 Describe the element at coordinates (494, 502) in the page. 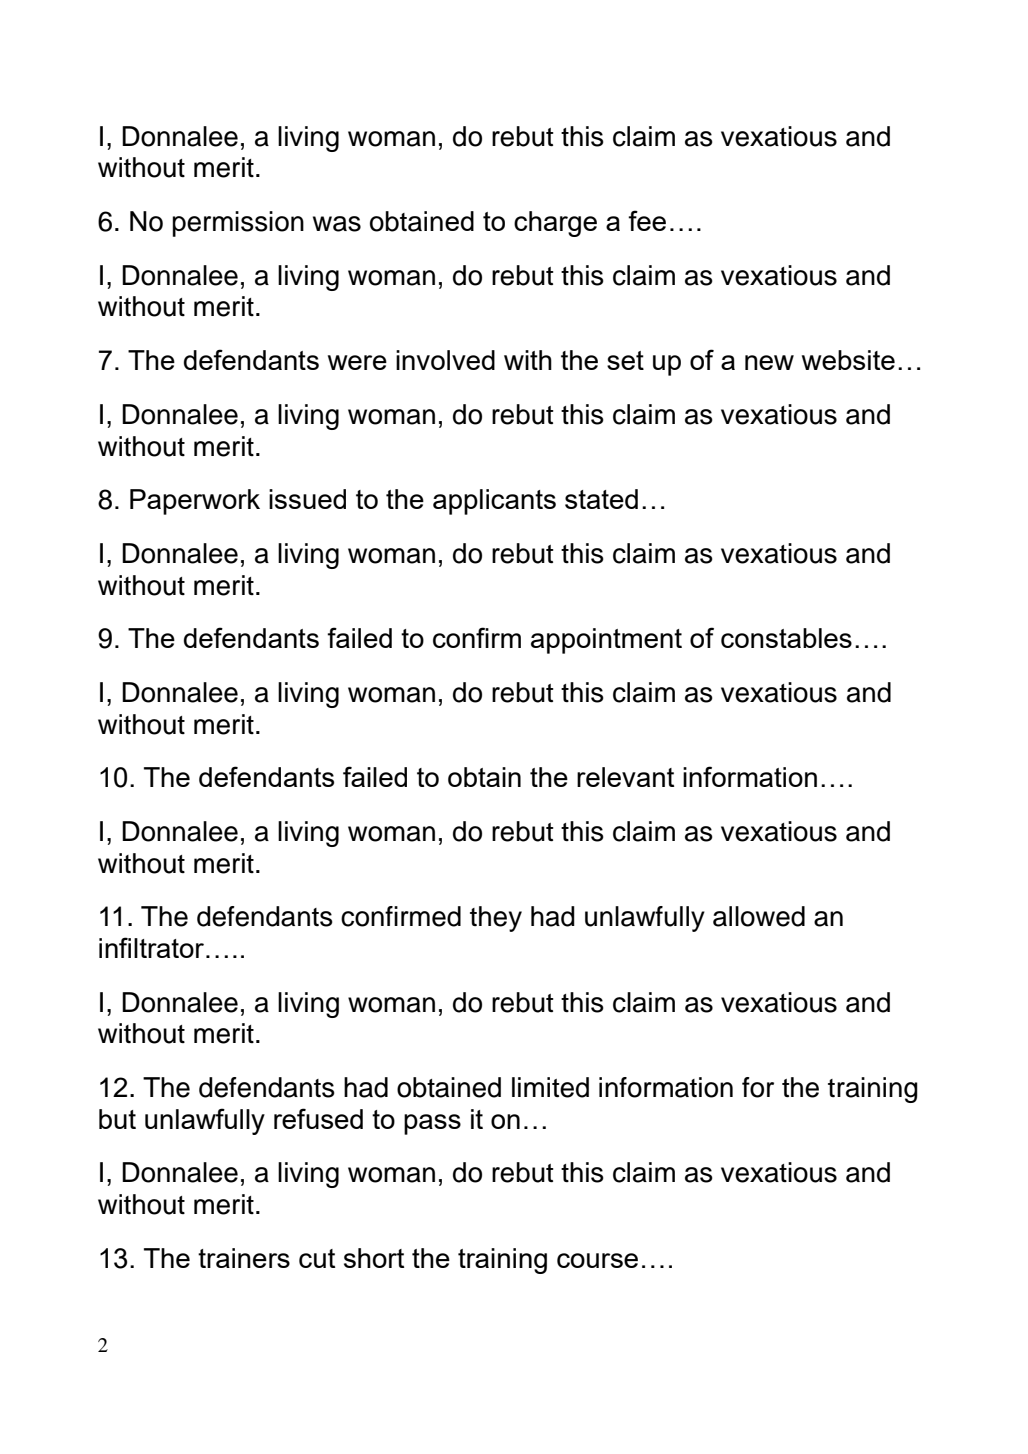

I see `applicants` at that location.
